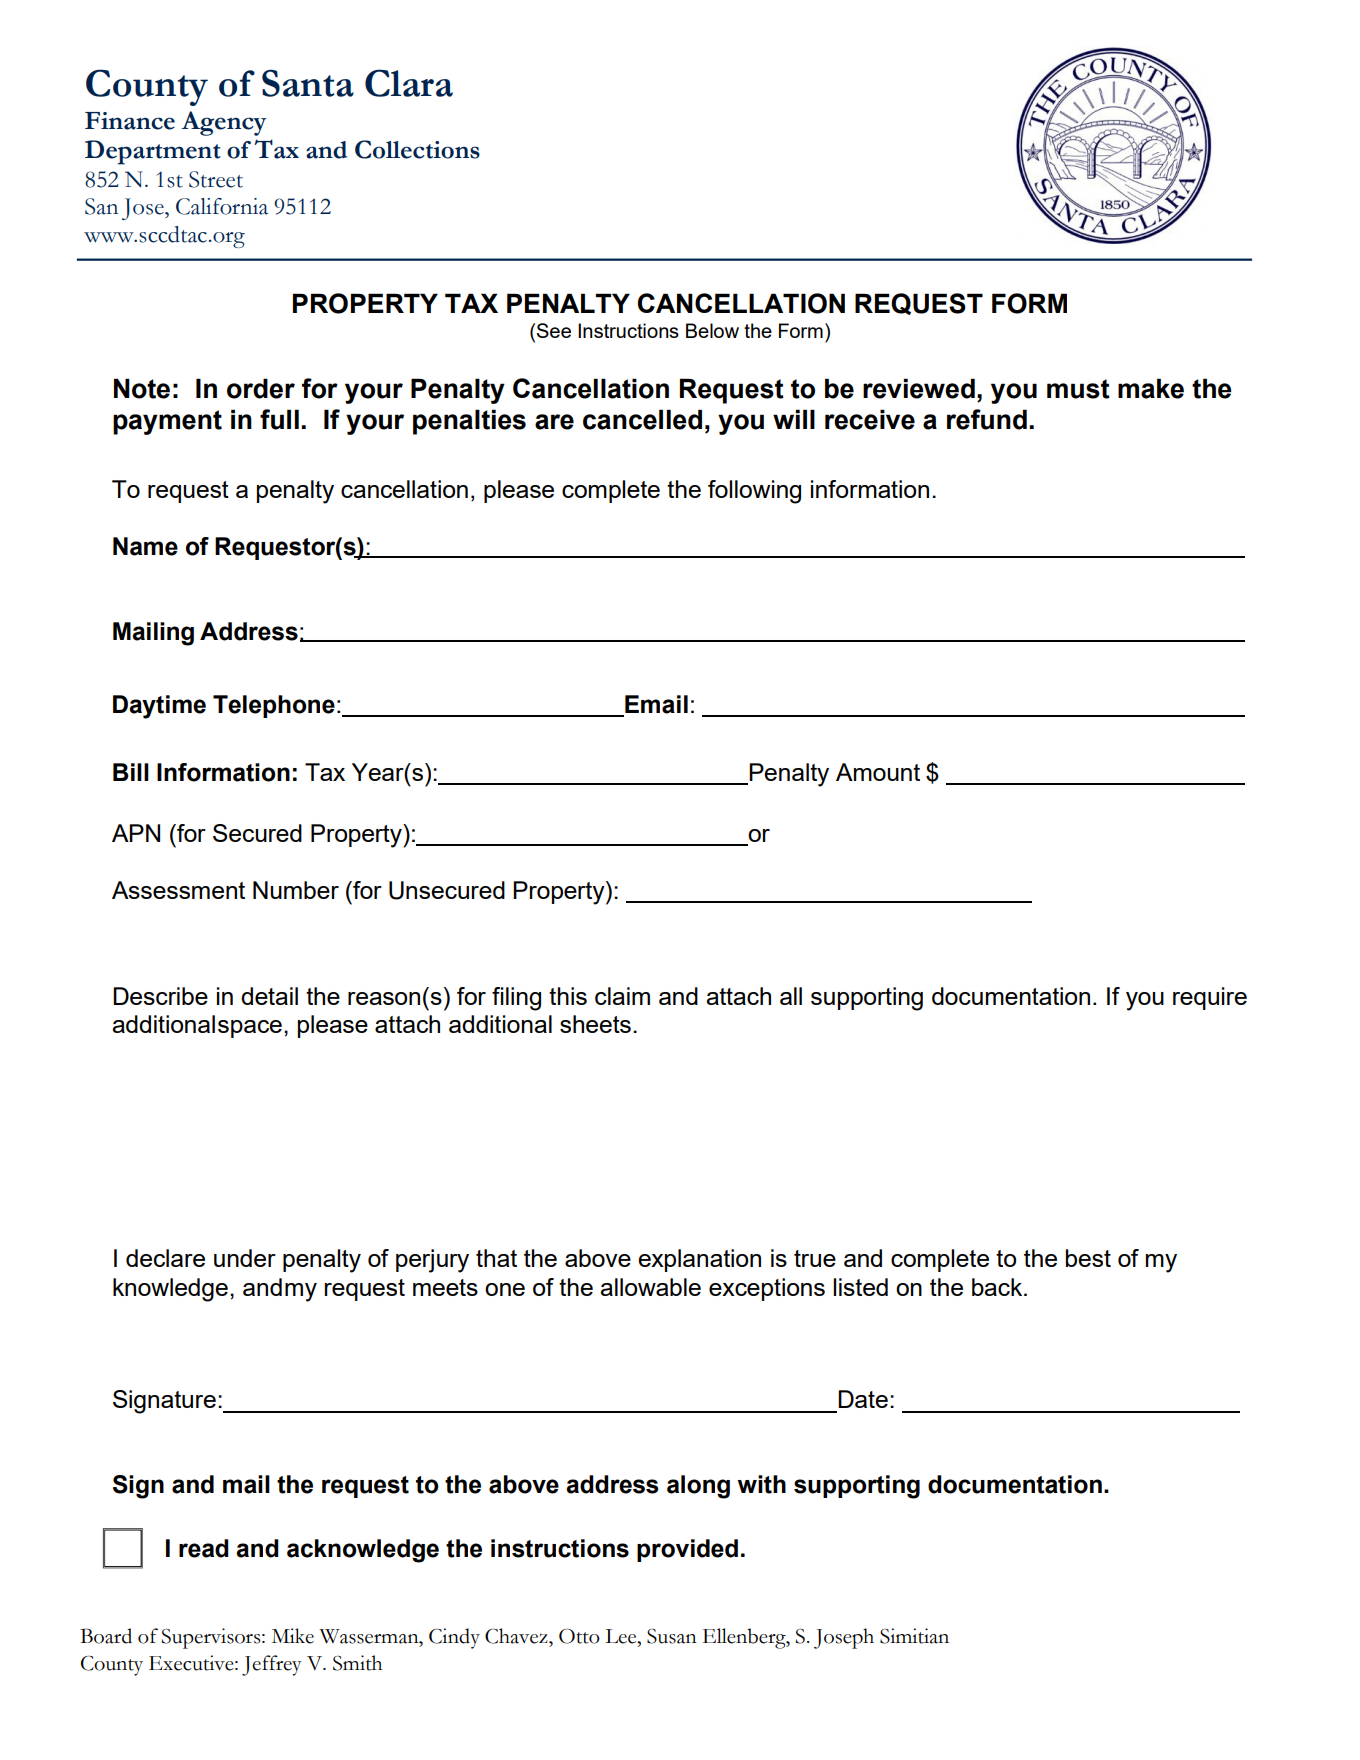  What do you see at coordinates (1078, 389) in the document?
I see `must` at bounding box center [1078, 389].
